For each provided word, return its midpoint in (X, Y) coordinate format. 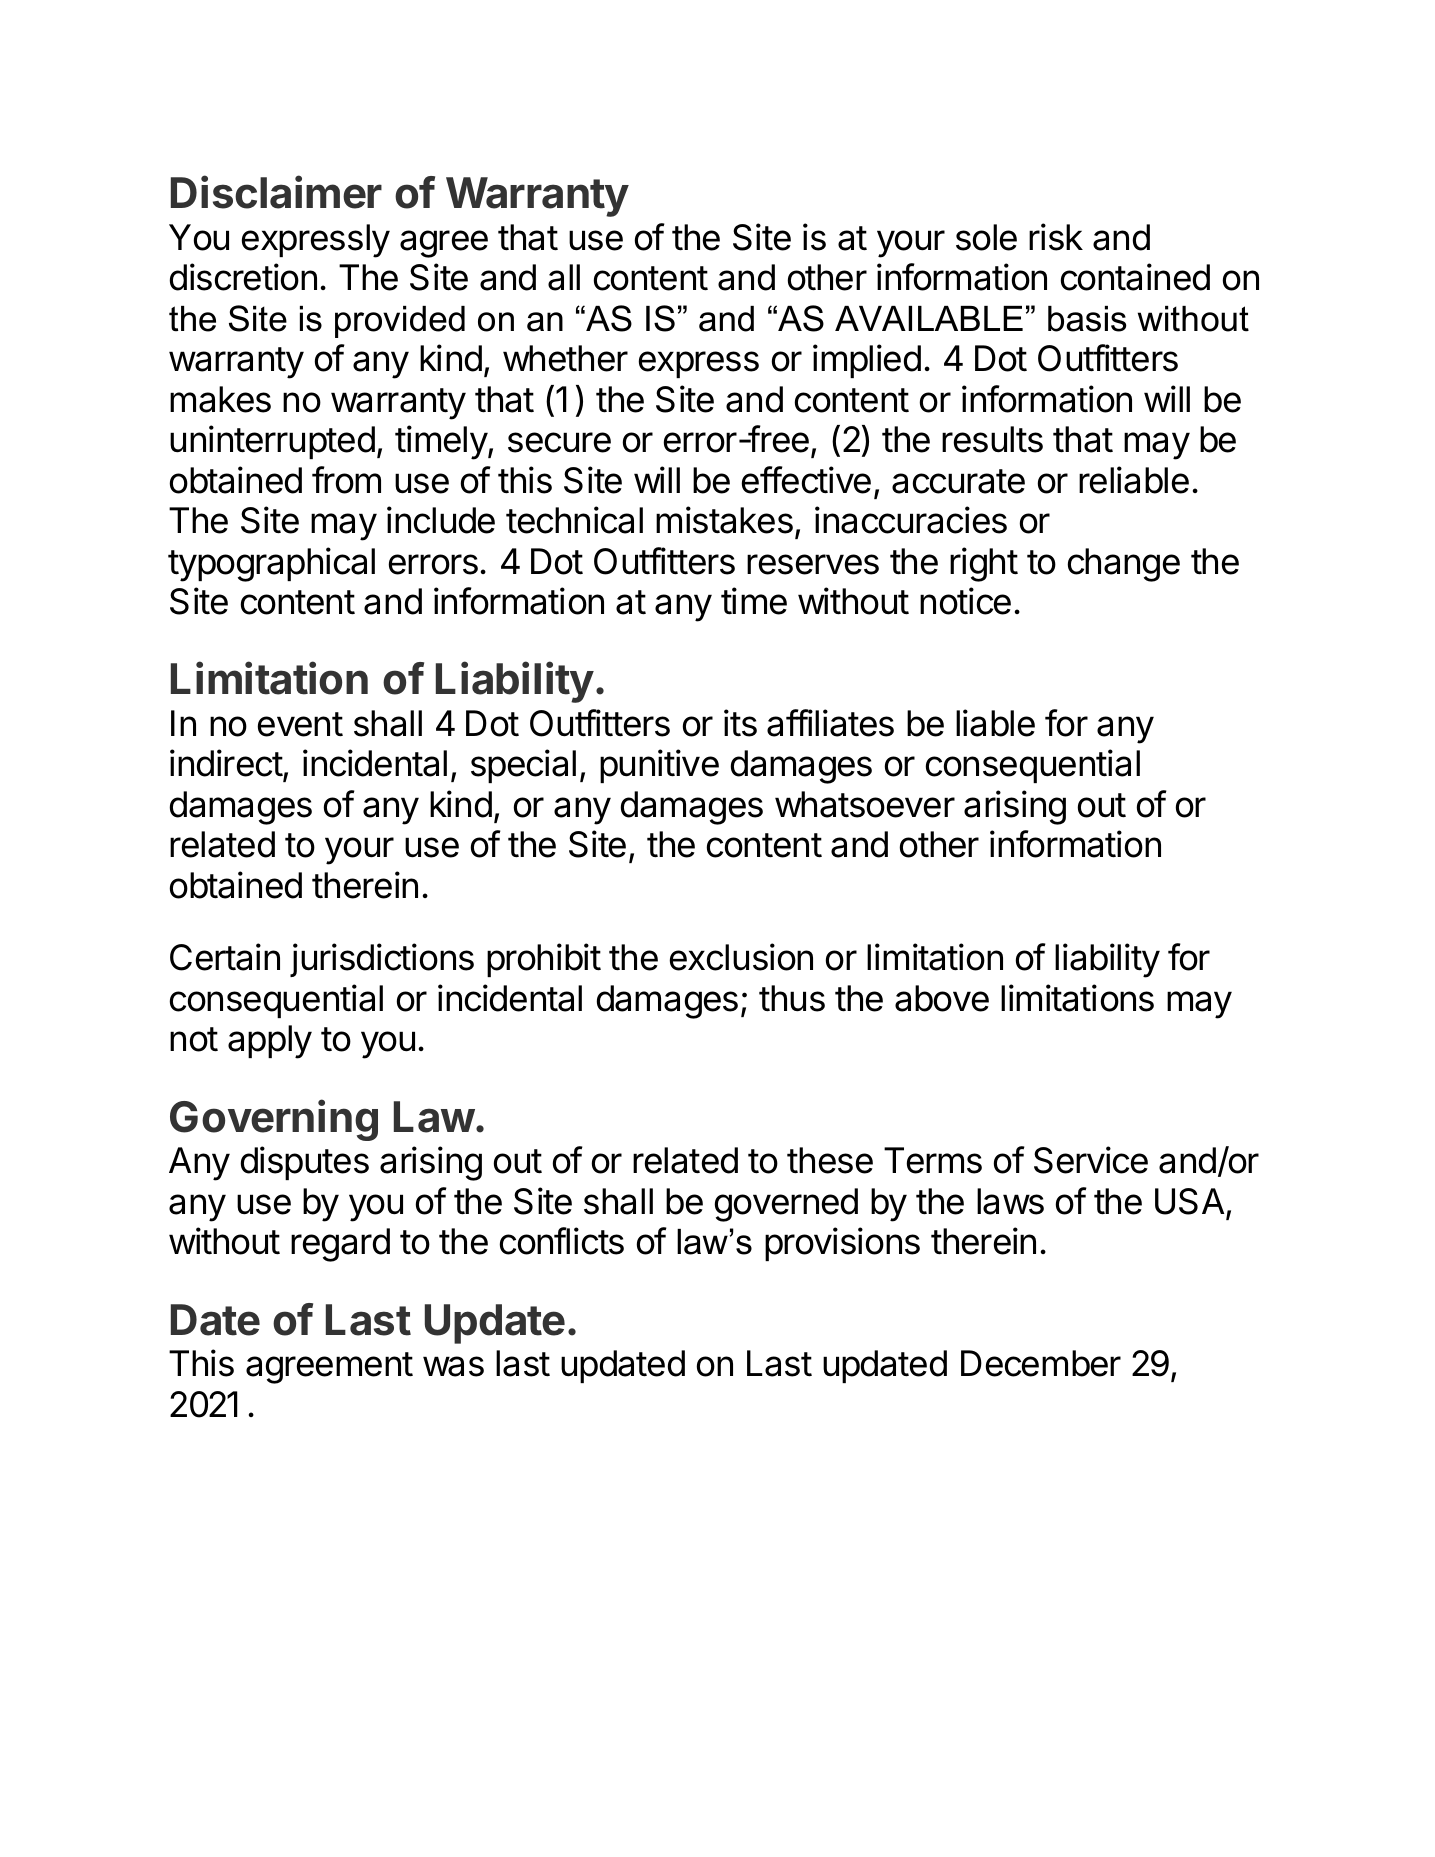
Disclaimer (276, 192)
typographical (271, 564)
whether (565, 358)
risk (1056, 237)
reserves (813, 564)
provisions (842, 1244)
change (1124, 565)
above (942, 998)
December (1041, 1363)
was (453, 1366)
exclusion (741, 957)
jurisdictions (382, 960)
